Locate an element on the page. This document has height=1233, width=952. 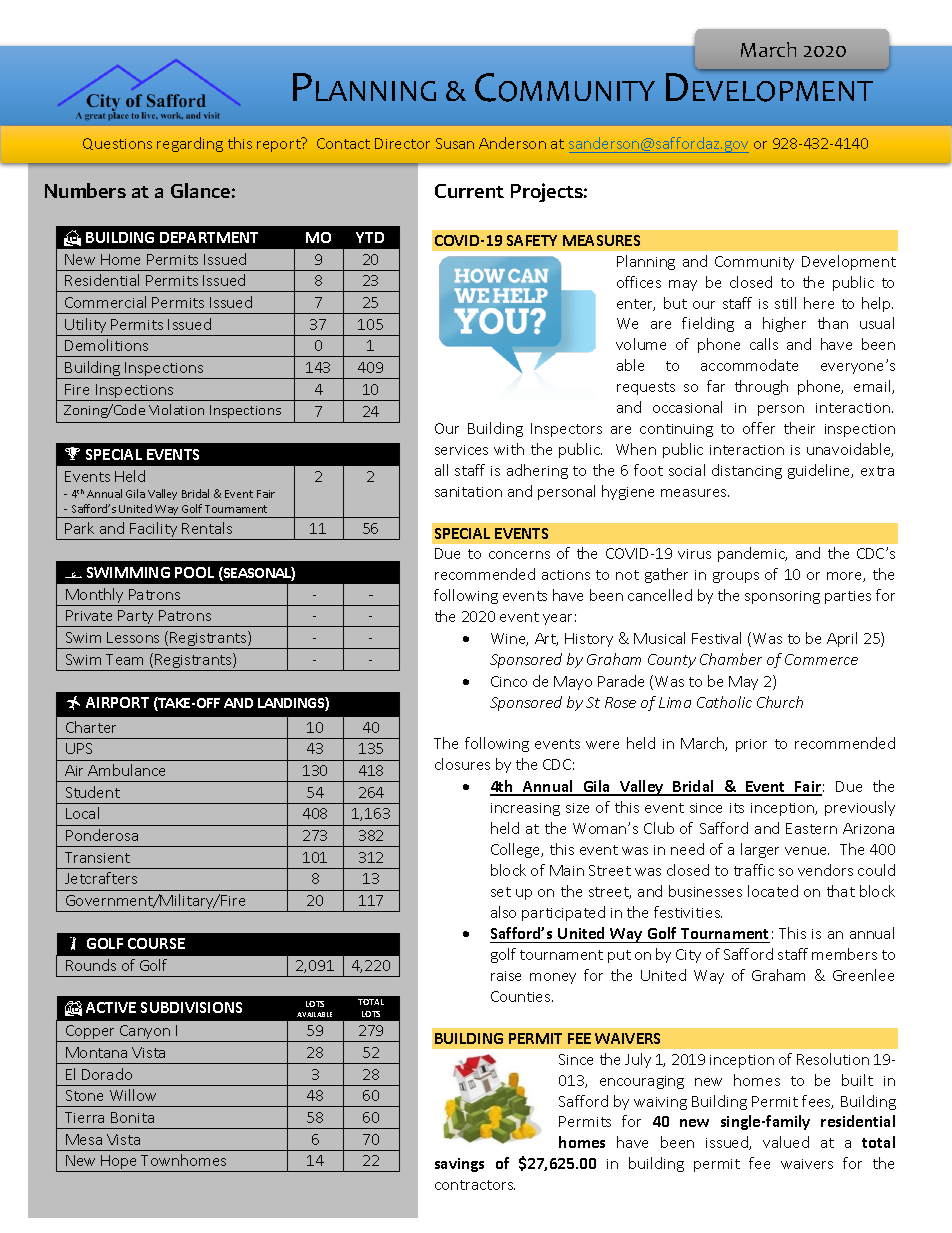
regarding is located at coordinates (190, 144).
